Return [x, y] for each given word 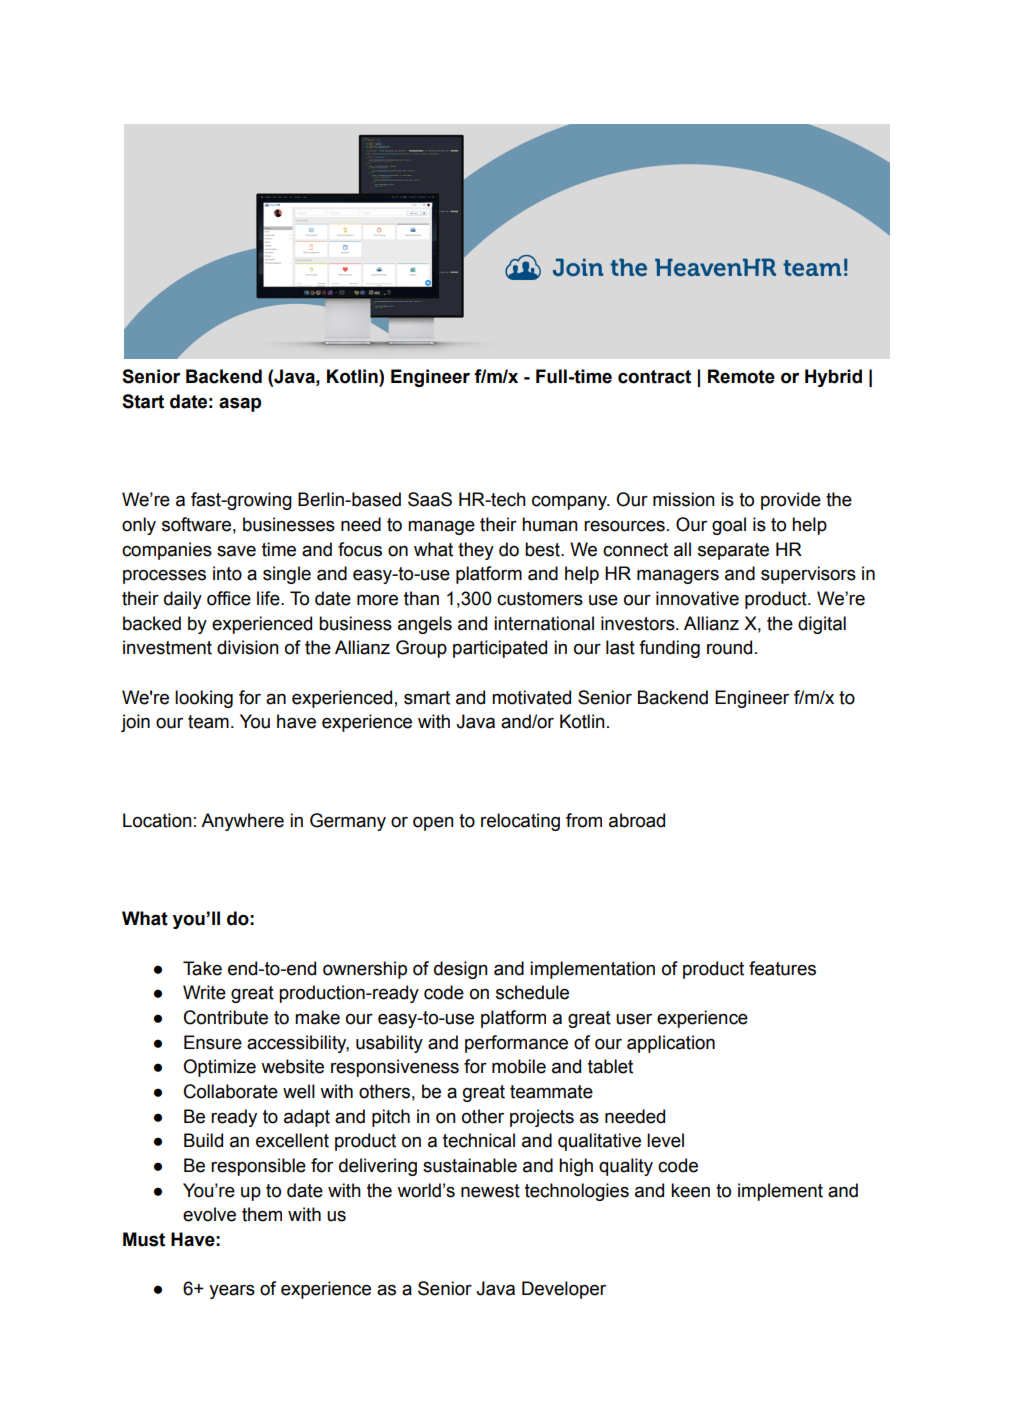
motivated [531, 697]
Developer [564, 1290]
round [729, 647]
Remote [741, 376]
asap [240, 404]
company [571, 502]
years [232, 1291]
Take [202, 968]
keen [690, 1190]
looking [204, 699]
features [782, 968]
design [461, 970]
